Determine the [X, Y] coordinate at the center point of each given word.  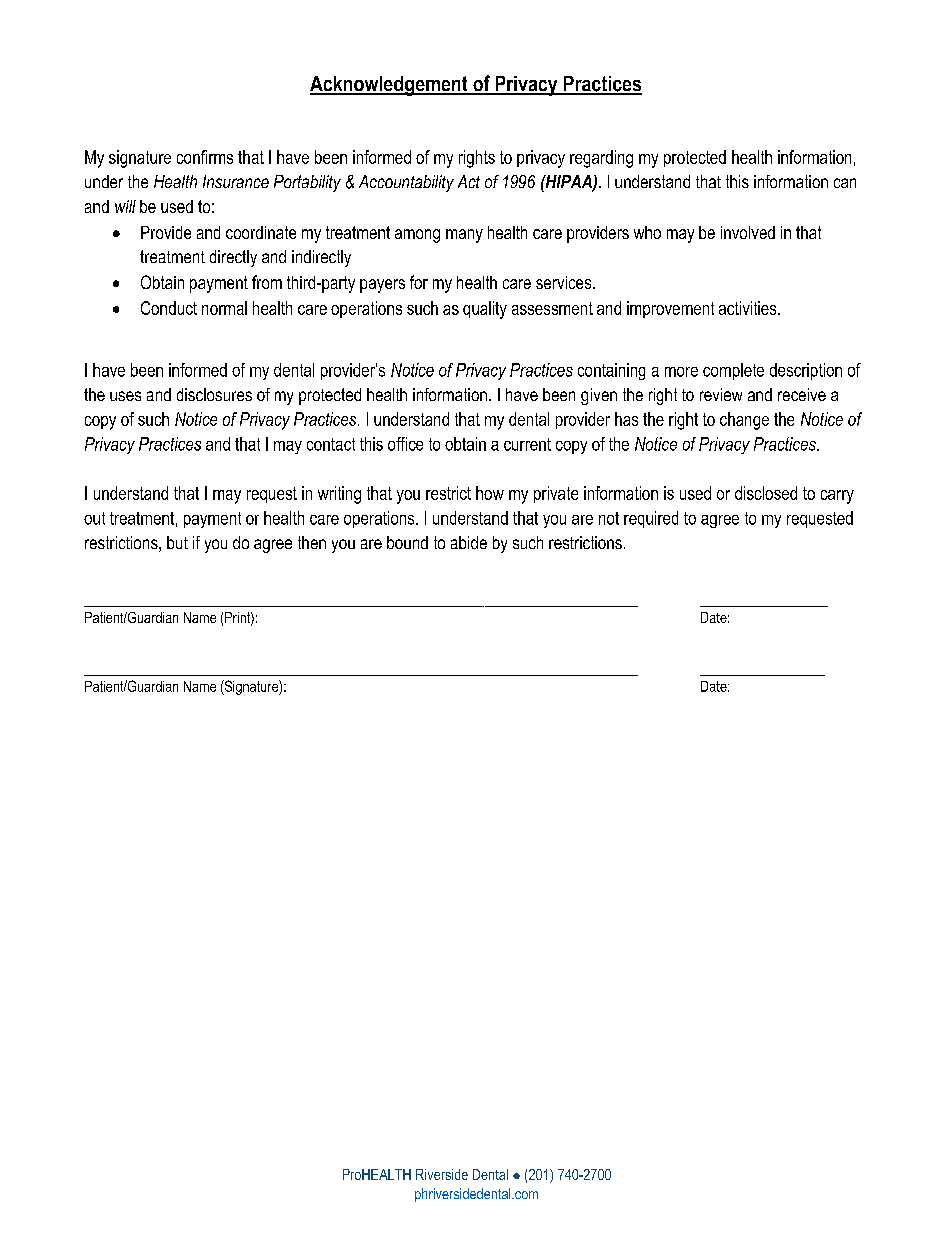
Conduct [169, 308]
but [177, 542]
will [125, 206]
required [651, 519]
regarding [601, 159]
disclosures [214, 394]
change [744, 421]
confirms [205, 157]
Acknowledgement [390, 86]
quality [485, 310]
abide [469, 542]
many [464, 236]
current [527, 444]
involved [748, 232]
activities [749, 308]
